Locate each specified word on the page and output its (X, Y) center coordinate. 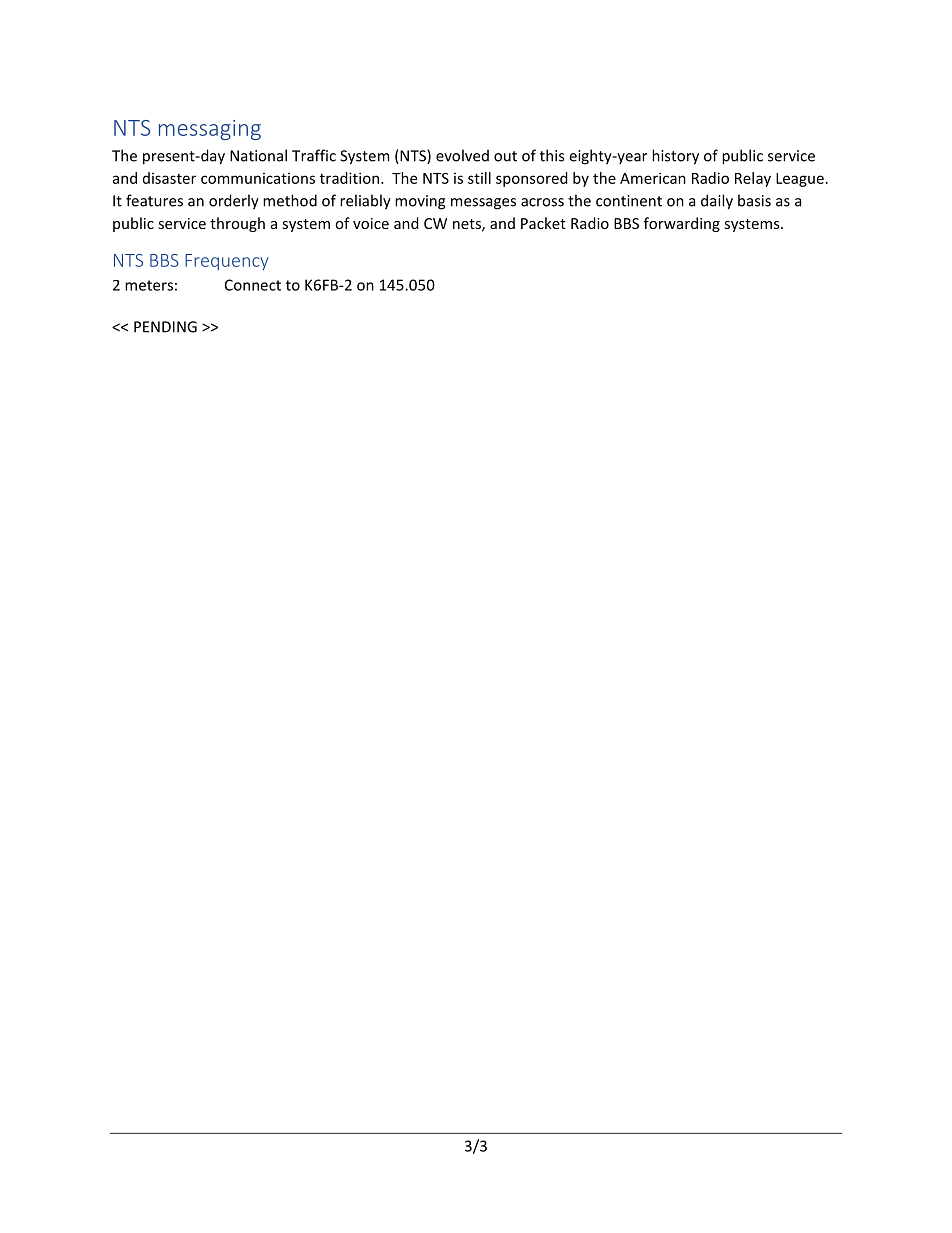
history (675, 157)
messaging (210, 130)
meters (149, 285)
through (237, 224)
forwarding (682, 224)
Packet (543, 223)
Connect (253, 285)
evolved (462, 155)
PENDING (165, 327)
